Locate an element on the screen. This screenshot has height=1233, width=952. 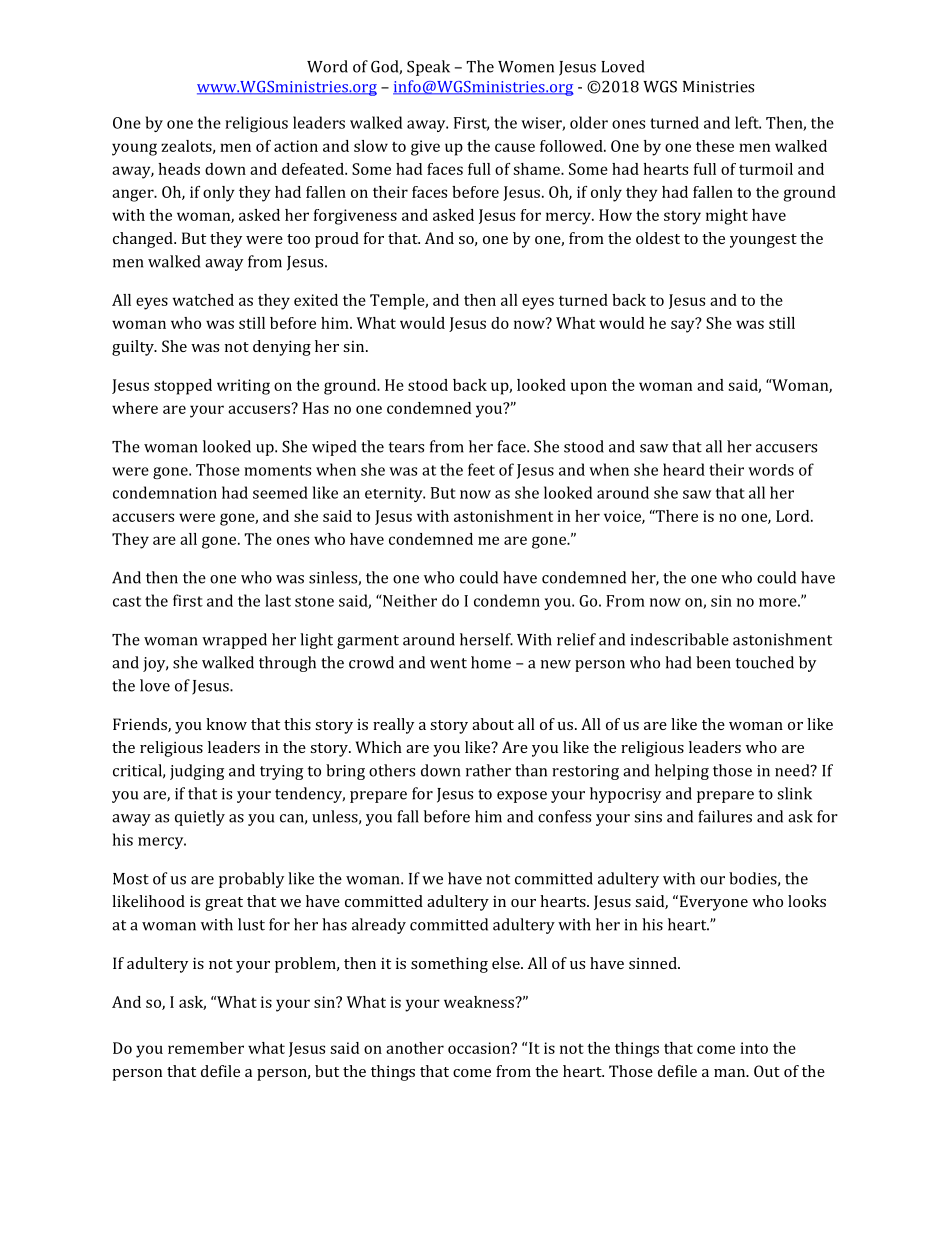
Speak is located at coordinates (428, 68).
